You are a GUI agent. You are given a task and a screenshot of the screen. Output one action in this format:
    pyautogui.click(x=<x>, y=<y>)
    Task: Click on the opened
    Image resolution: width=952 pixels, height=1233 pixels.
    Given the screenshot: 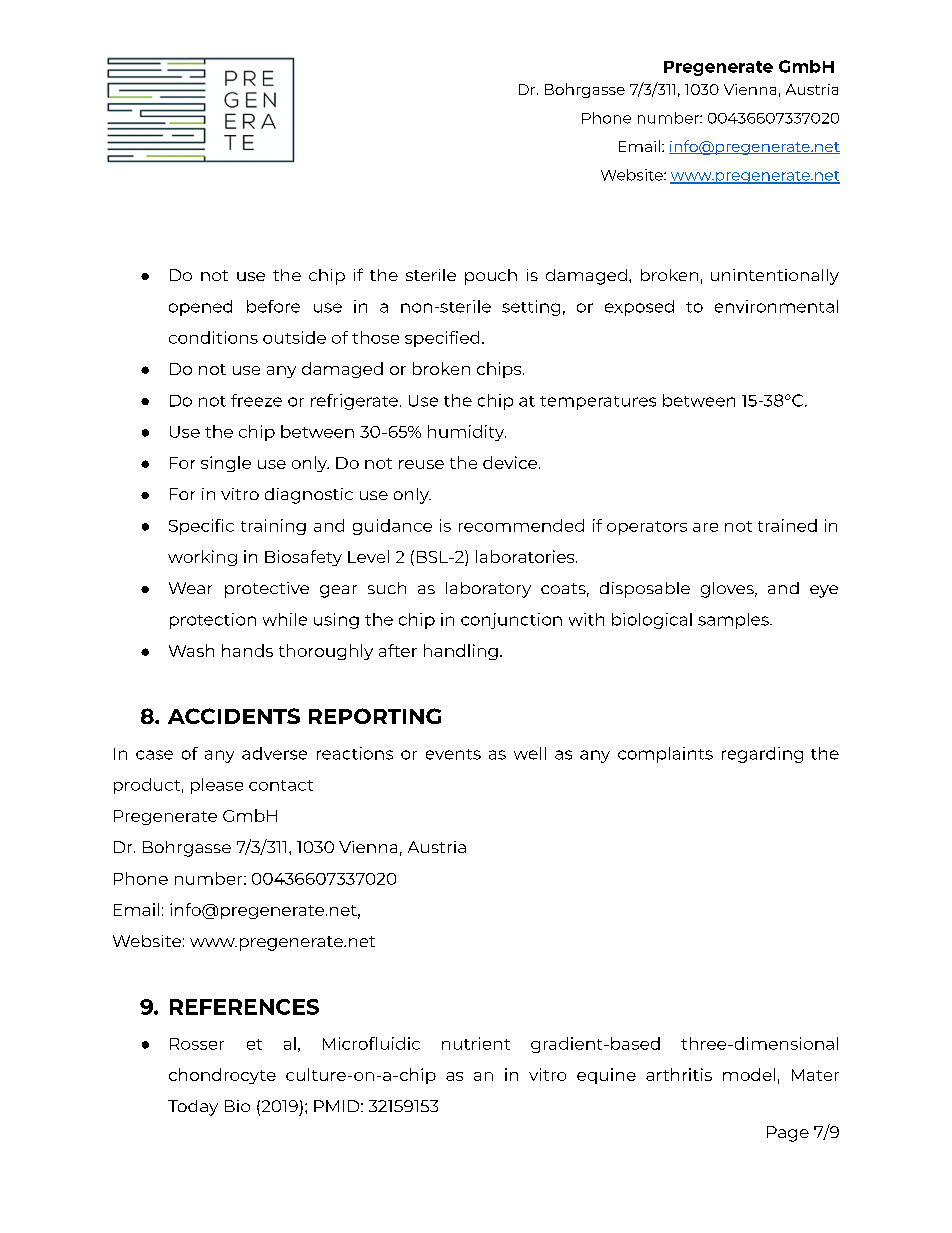 What is the action you would take?
    pyautogui.click(x=200, y=308)
